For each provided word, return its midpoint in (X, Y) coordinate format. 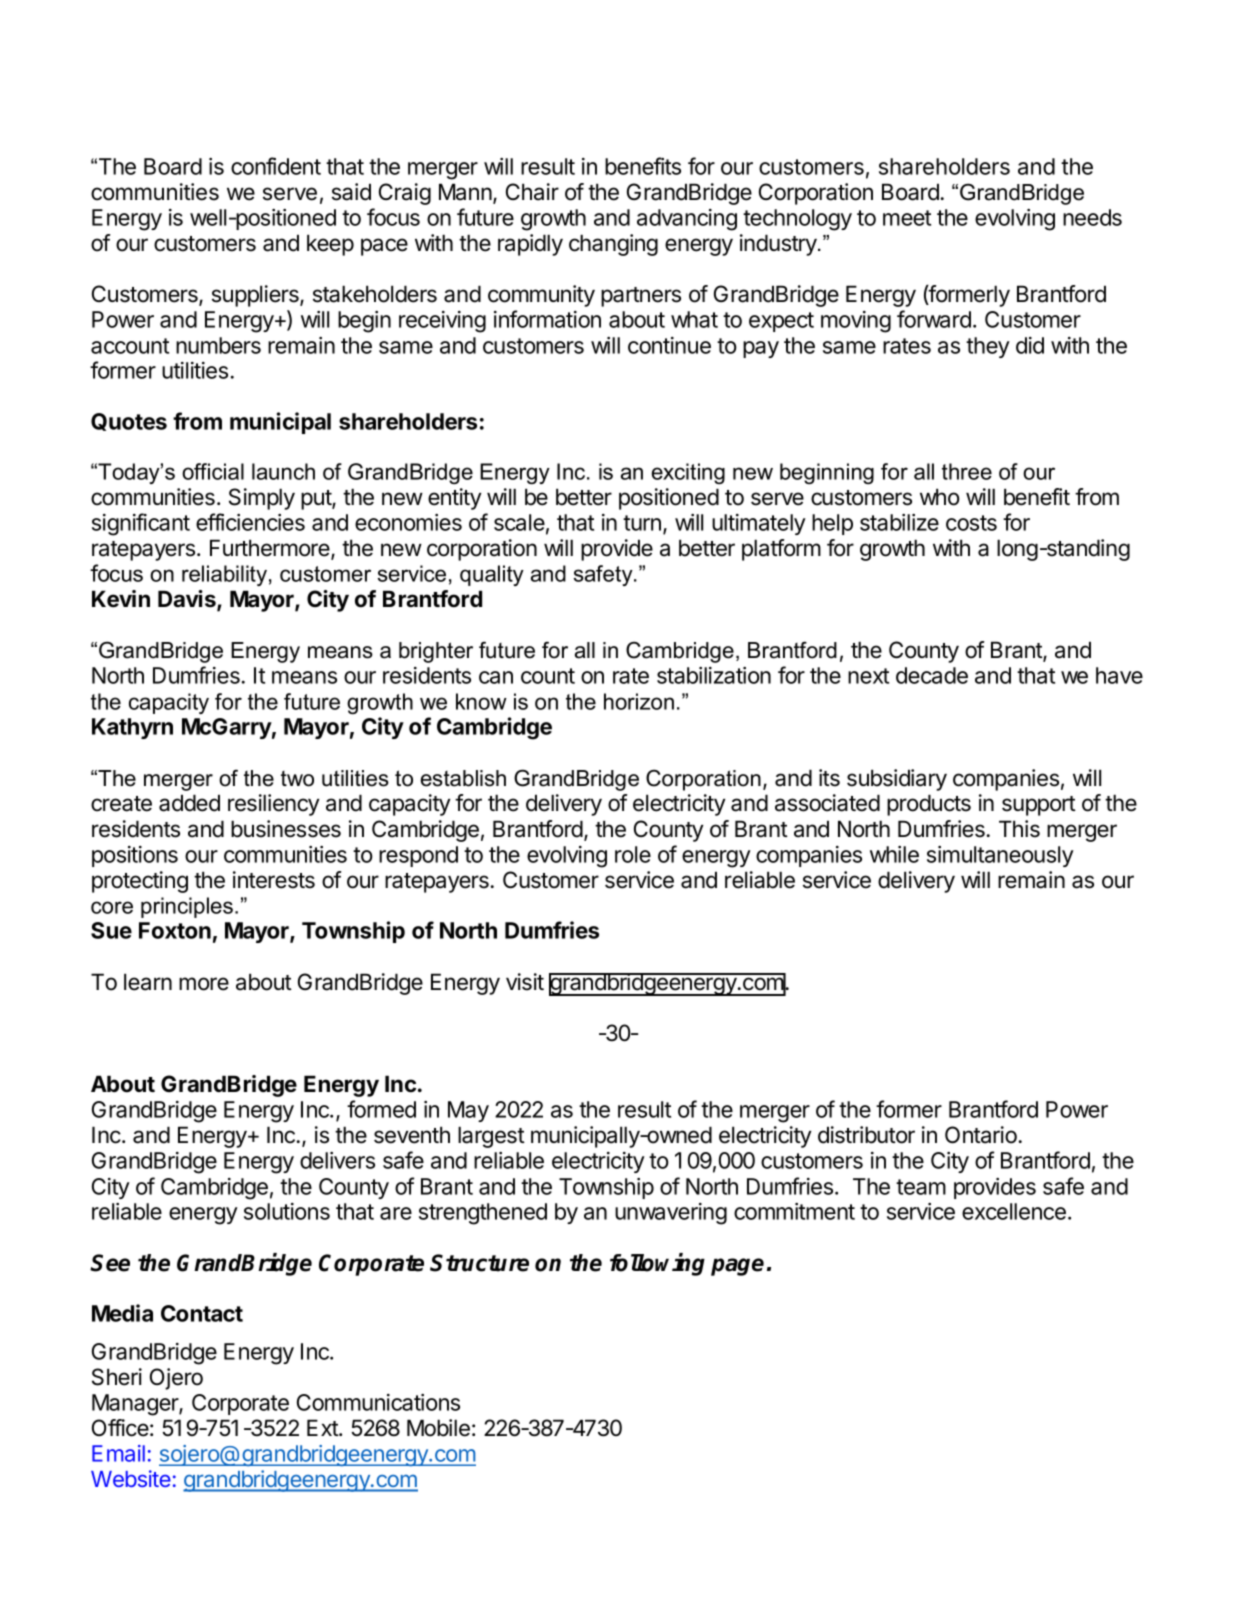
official (213, 471)
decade (932, 675)
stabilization (714, 675)
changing (613, 245)
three (967, 471)
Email (118, 1453)
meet (907, 218)
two (297, 779)
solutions (287, 1211)
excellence (1014, 1211)
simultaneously (1000, 856)
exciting (688, 473)
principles (188, 907)
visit (525, 982)
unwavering (671, 1214)
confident (276, 166)
